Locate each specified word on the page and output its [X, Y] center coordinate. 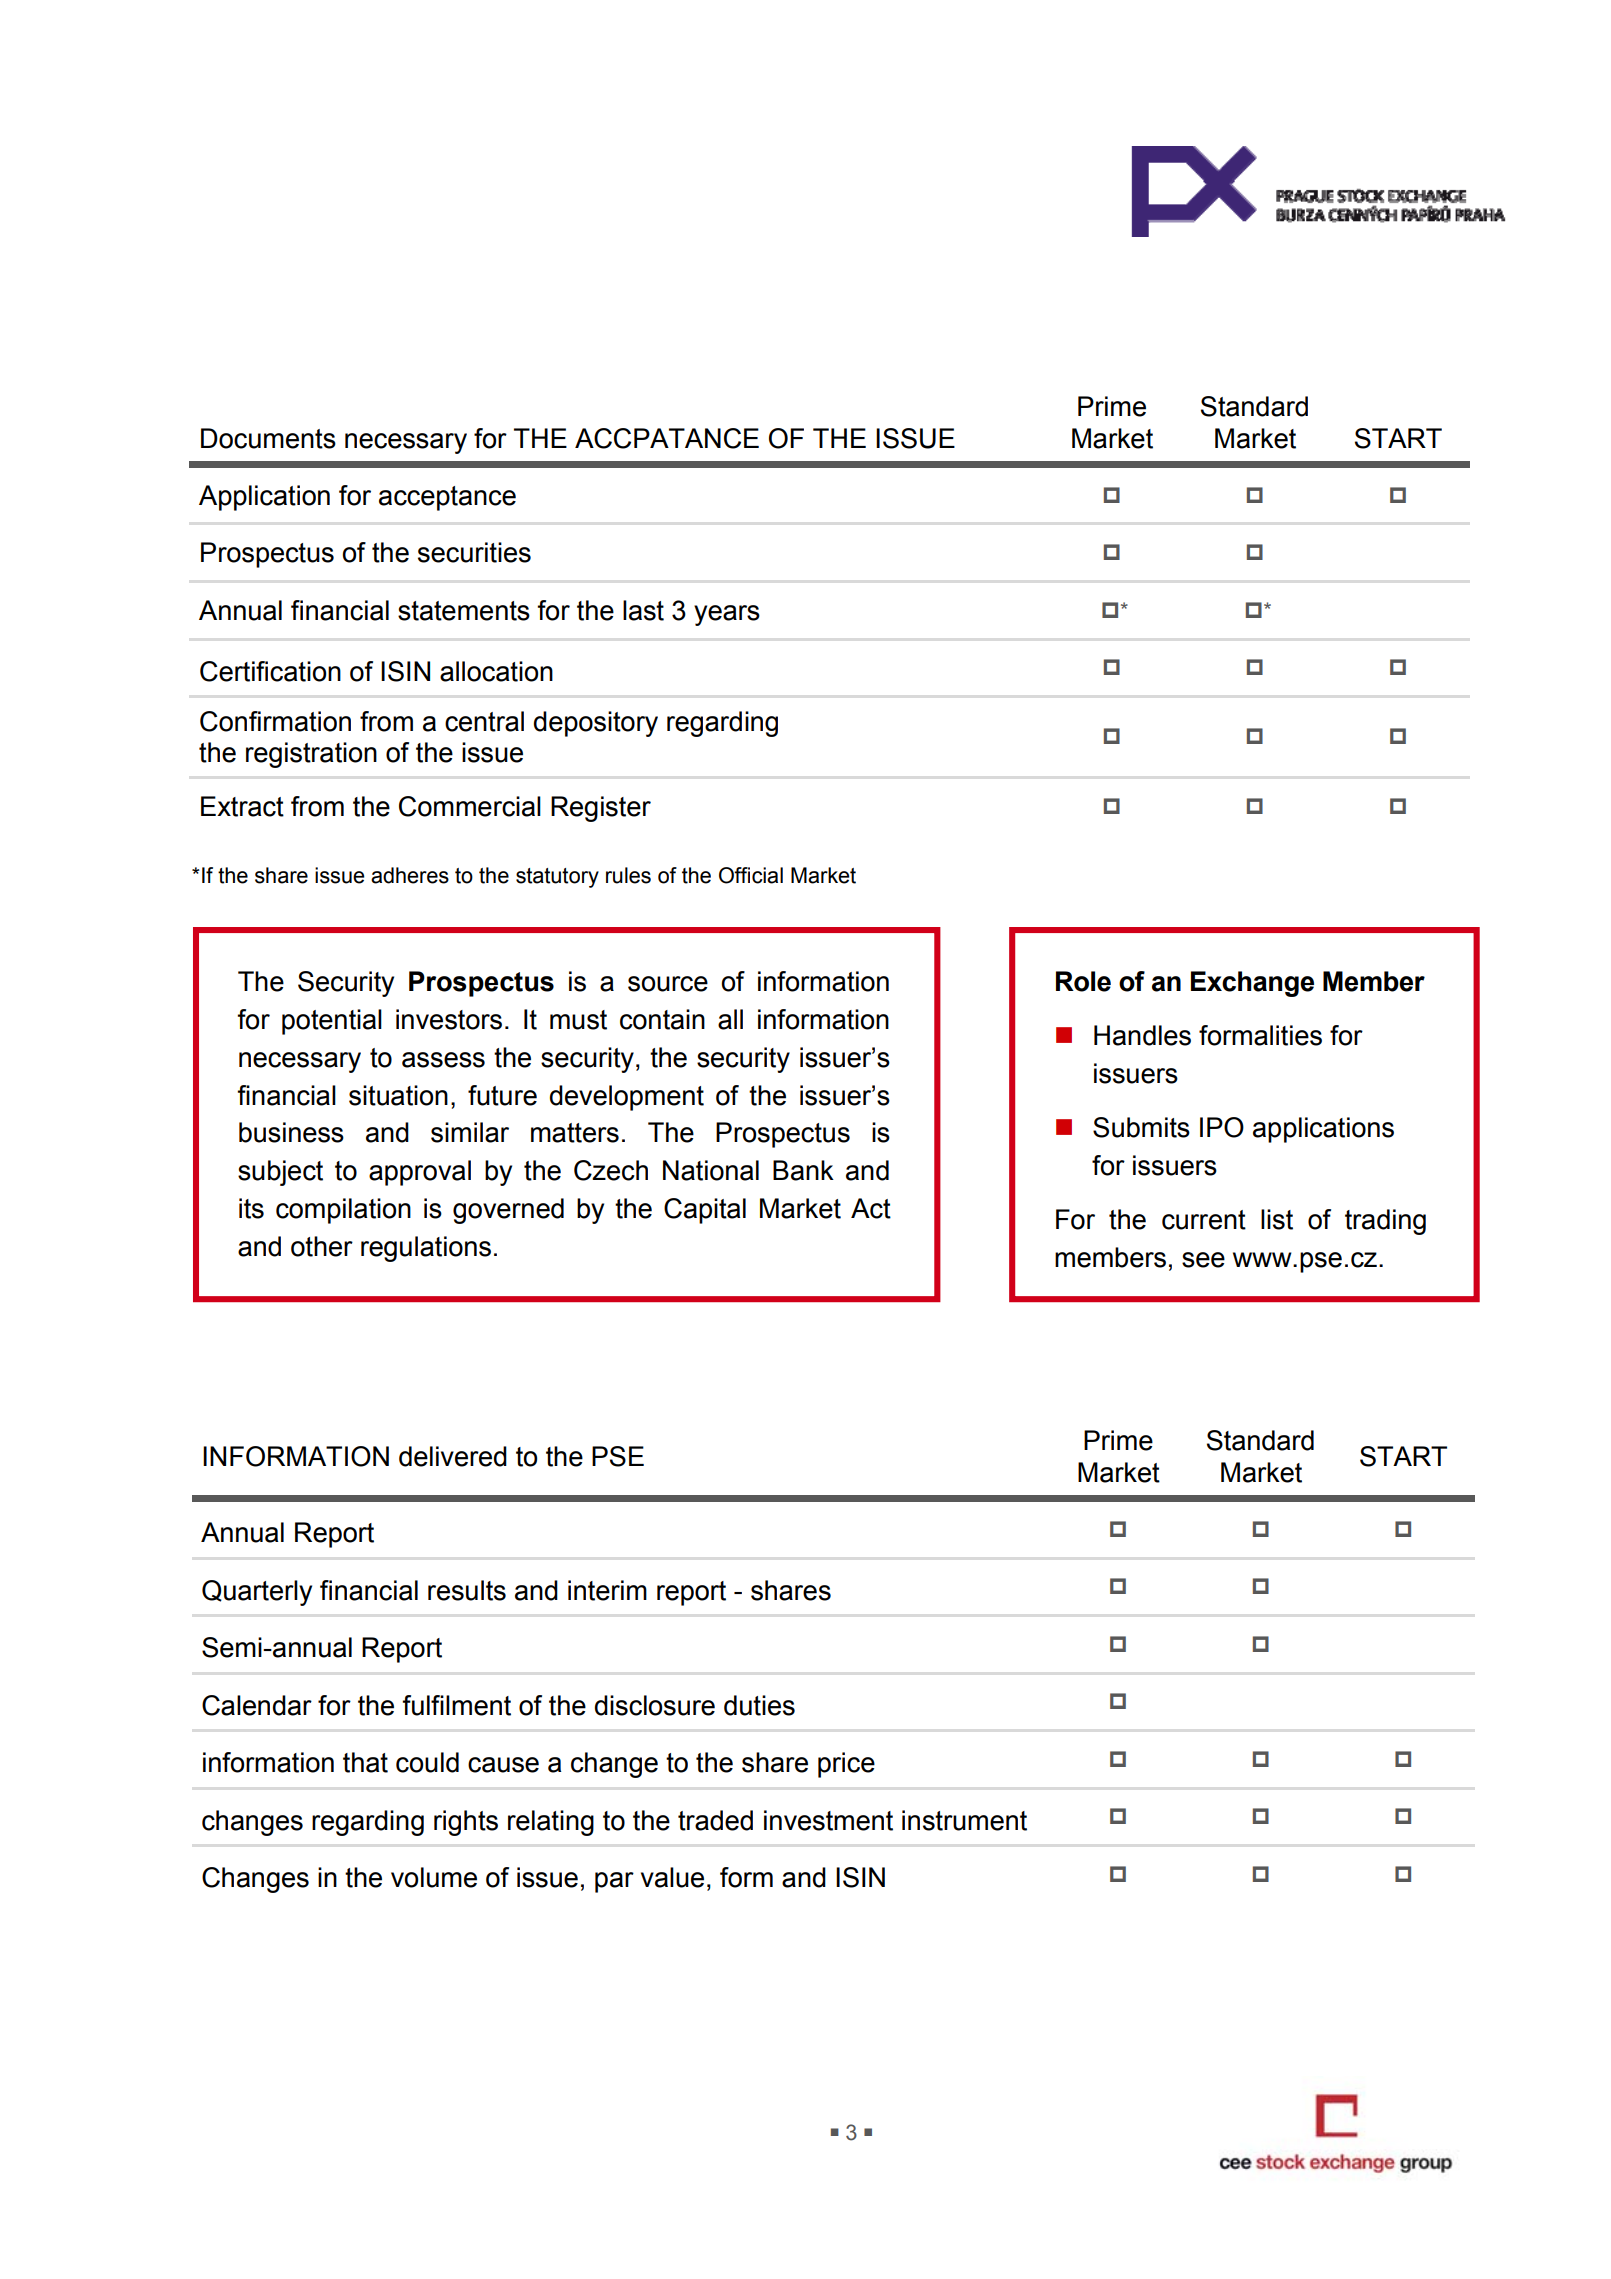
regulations [426, 1249]
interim [607, 1590]
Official [751, 875]
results [467, 1590]
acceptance [447, 498]
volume [434, 1877]
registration [311, 755]
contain [662, 1019]
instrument [964, 1820]
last [643, 610]
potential [332, 1022]
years [727, 615]
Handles [1142, 1035]
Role [1083, 981]
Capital [705, 1211]
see [1203, 1260]
